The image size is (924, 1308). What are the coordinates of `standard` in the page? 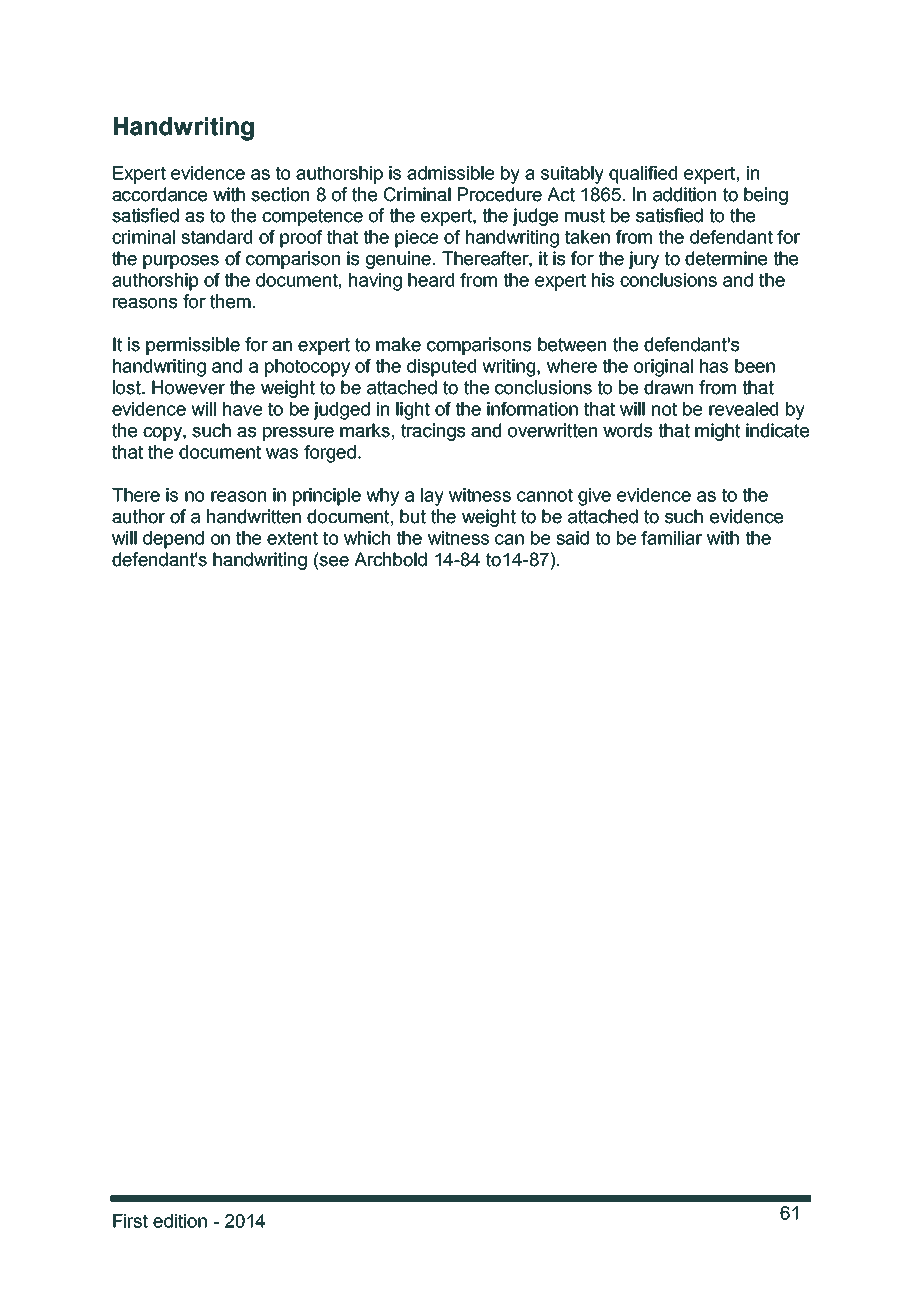 It's located at (216, 237).
